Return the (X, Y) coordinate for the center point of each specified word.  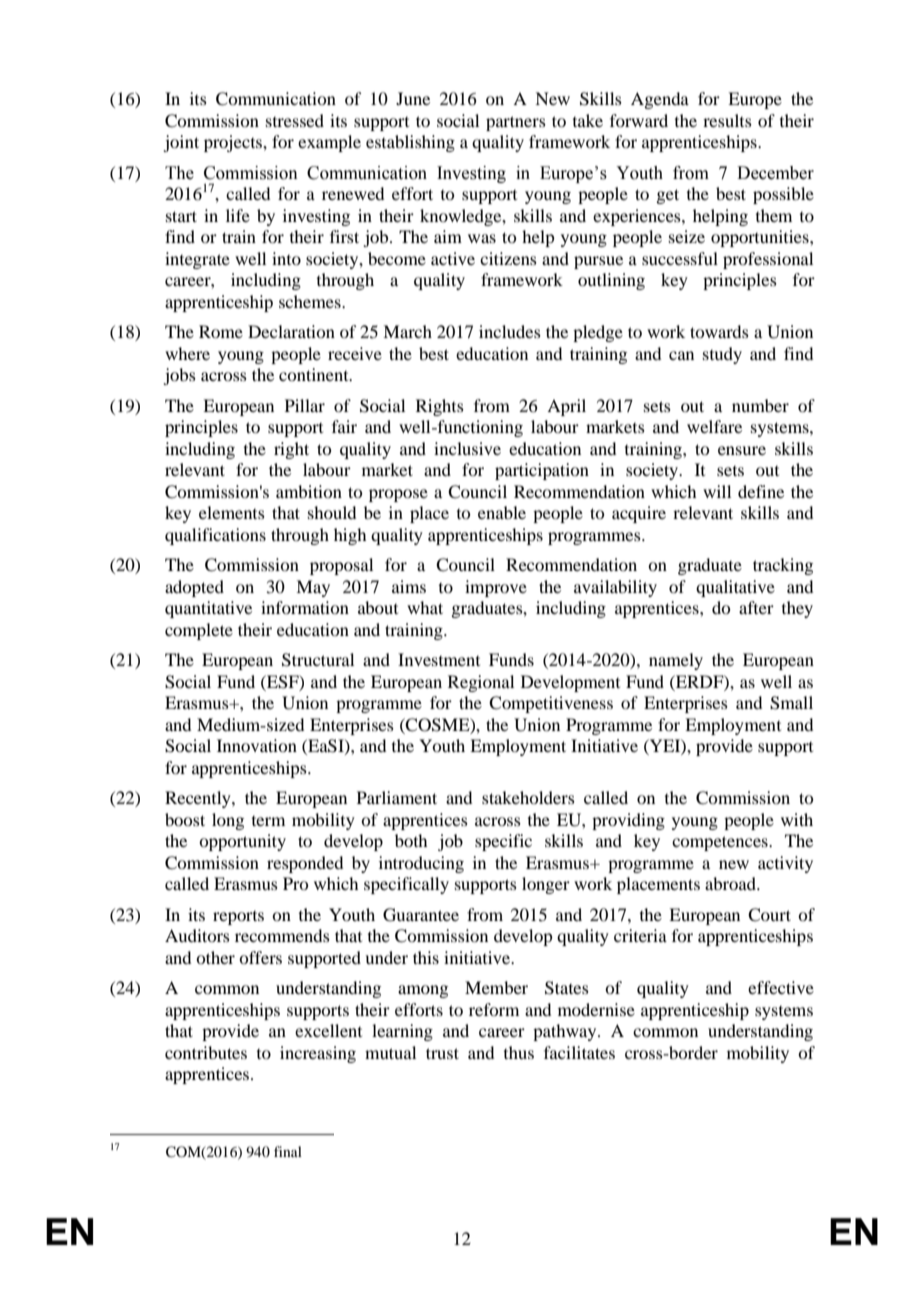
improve (496, 588)
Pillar (305, 405)
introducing (421, 864)
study (722, 355)
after (756, 607)
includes (510, 331)
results (727, 120)
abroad (731, 883)
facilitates (579, 1052)
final (288, 1151)
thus (519, 1052)
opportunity (242, 842)
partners (516, 123)
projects (234, 143)
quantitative (208, 609)
